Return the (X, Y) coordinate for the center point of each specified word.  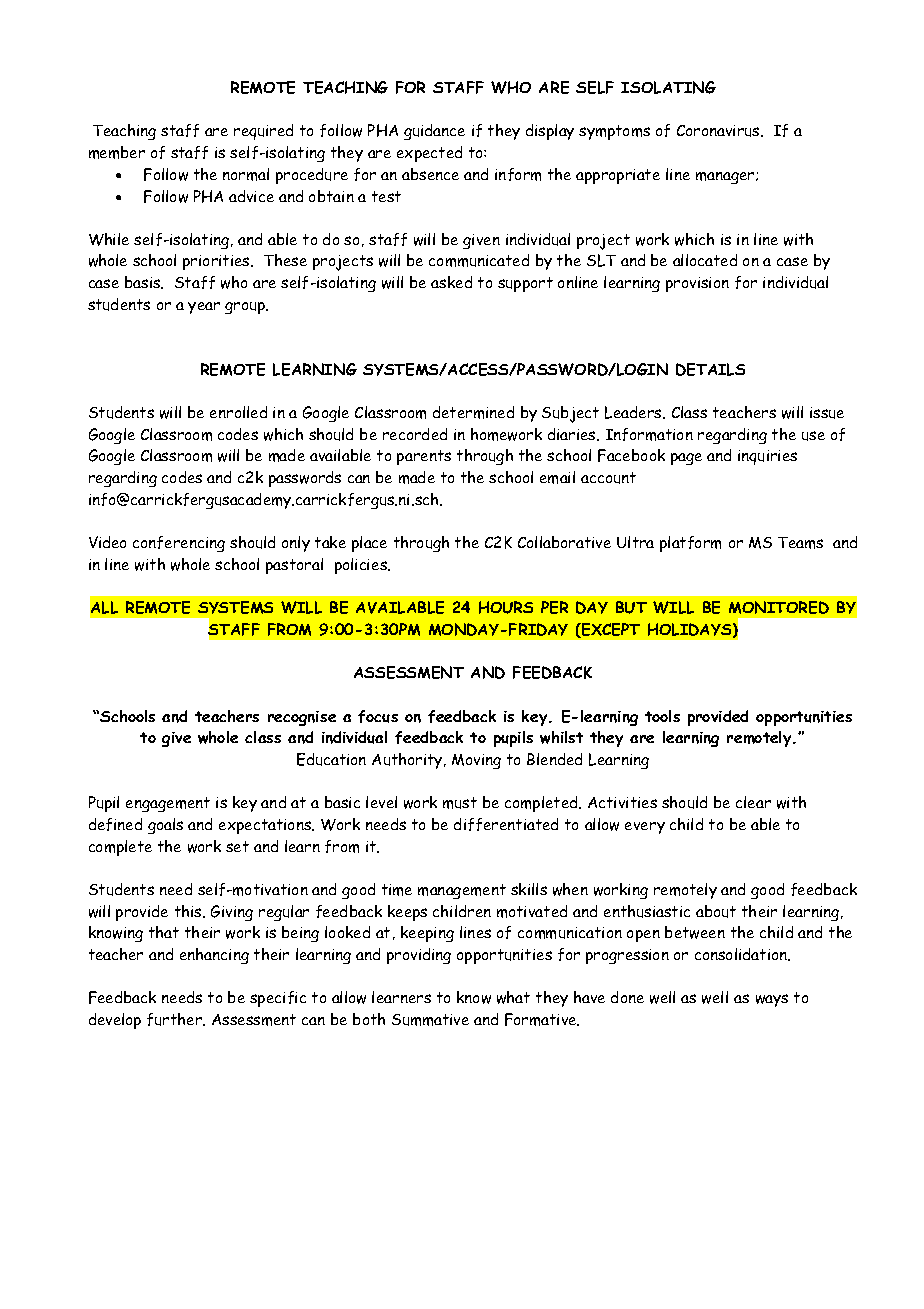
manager (726, 178)
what (513, 997)
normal (246, 174)
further (176, 1019)
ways (772, 1000)
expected (429, 154)
